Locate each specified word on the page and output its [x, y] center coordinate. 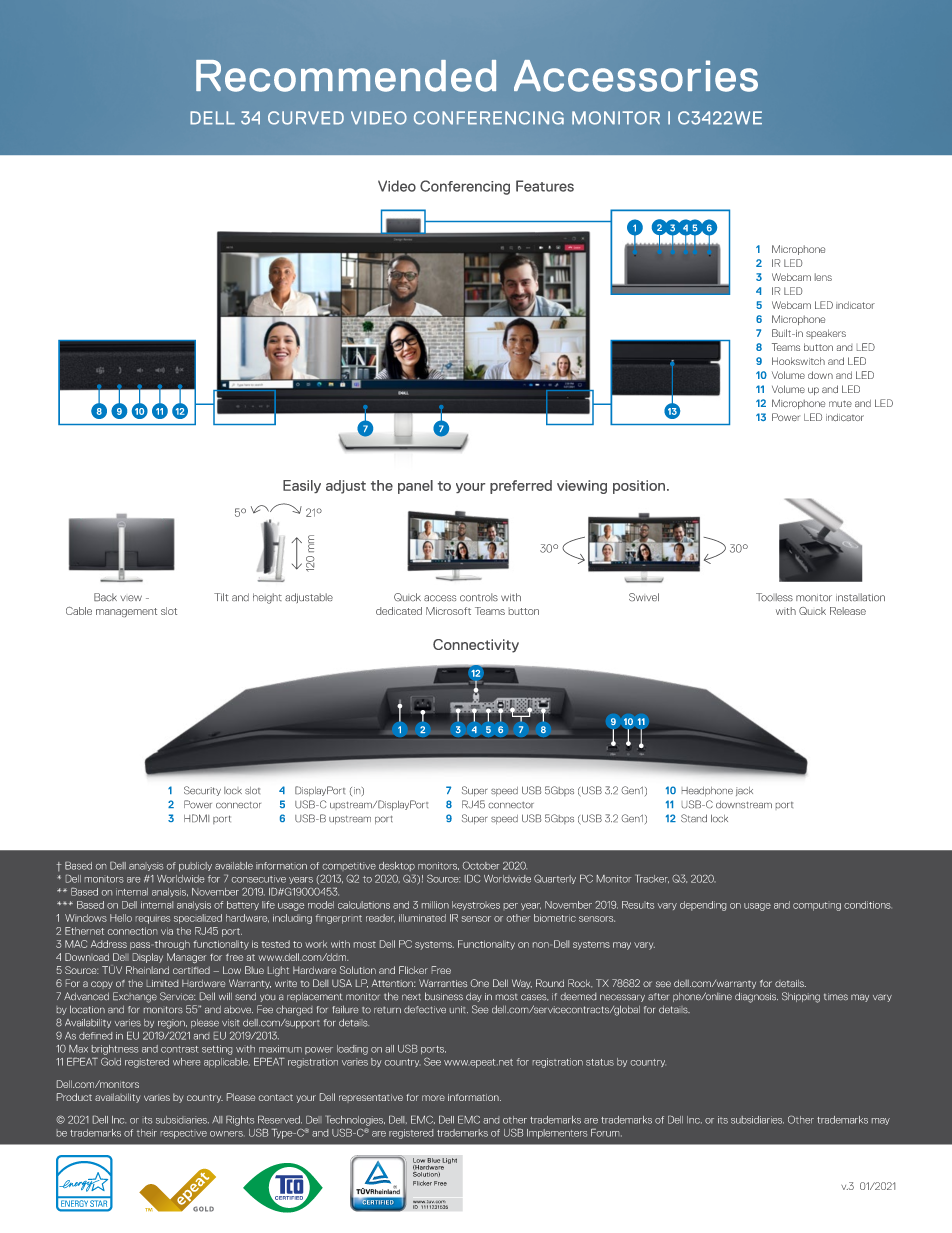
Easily [302, 486]
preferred [521, 487]
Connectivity [476, 646]
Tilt [221, 597]
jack [744, 791]
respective [184, 1134]
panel [415, 487]
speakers [826, 334]
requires [153, 920]
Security [202, 791]
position [639, 487]
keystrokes [476, 905]
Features [545, 186]
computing [817, 906]
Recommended [346, 76]
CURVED [306, 118]
